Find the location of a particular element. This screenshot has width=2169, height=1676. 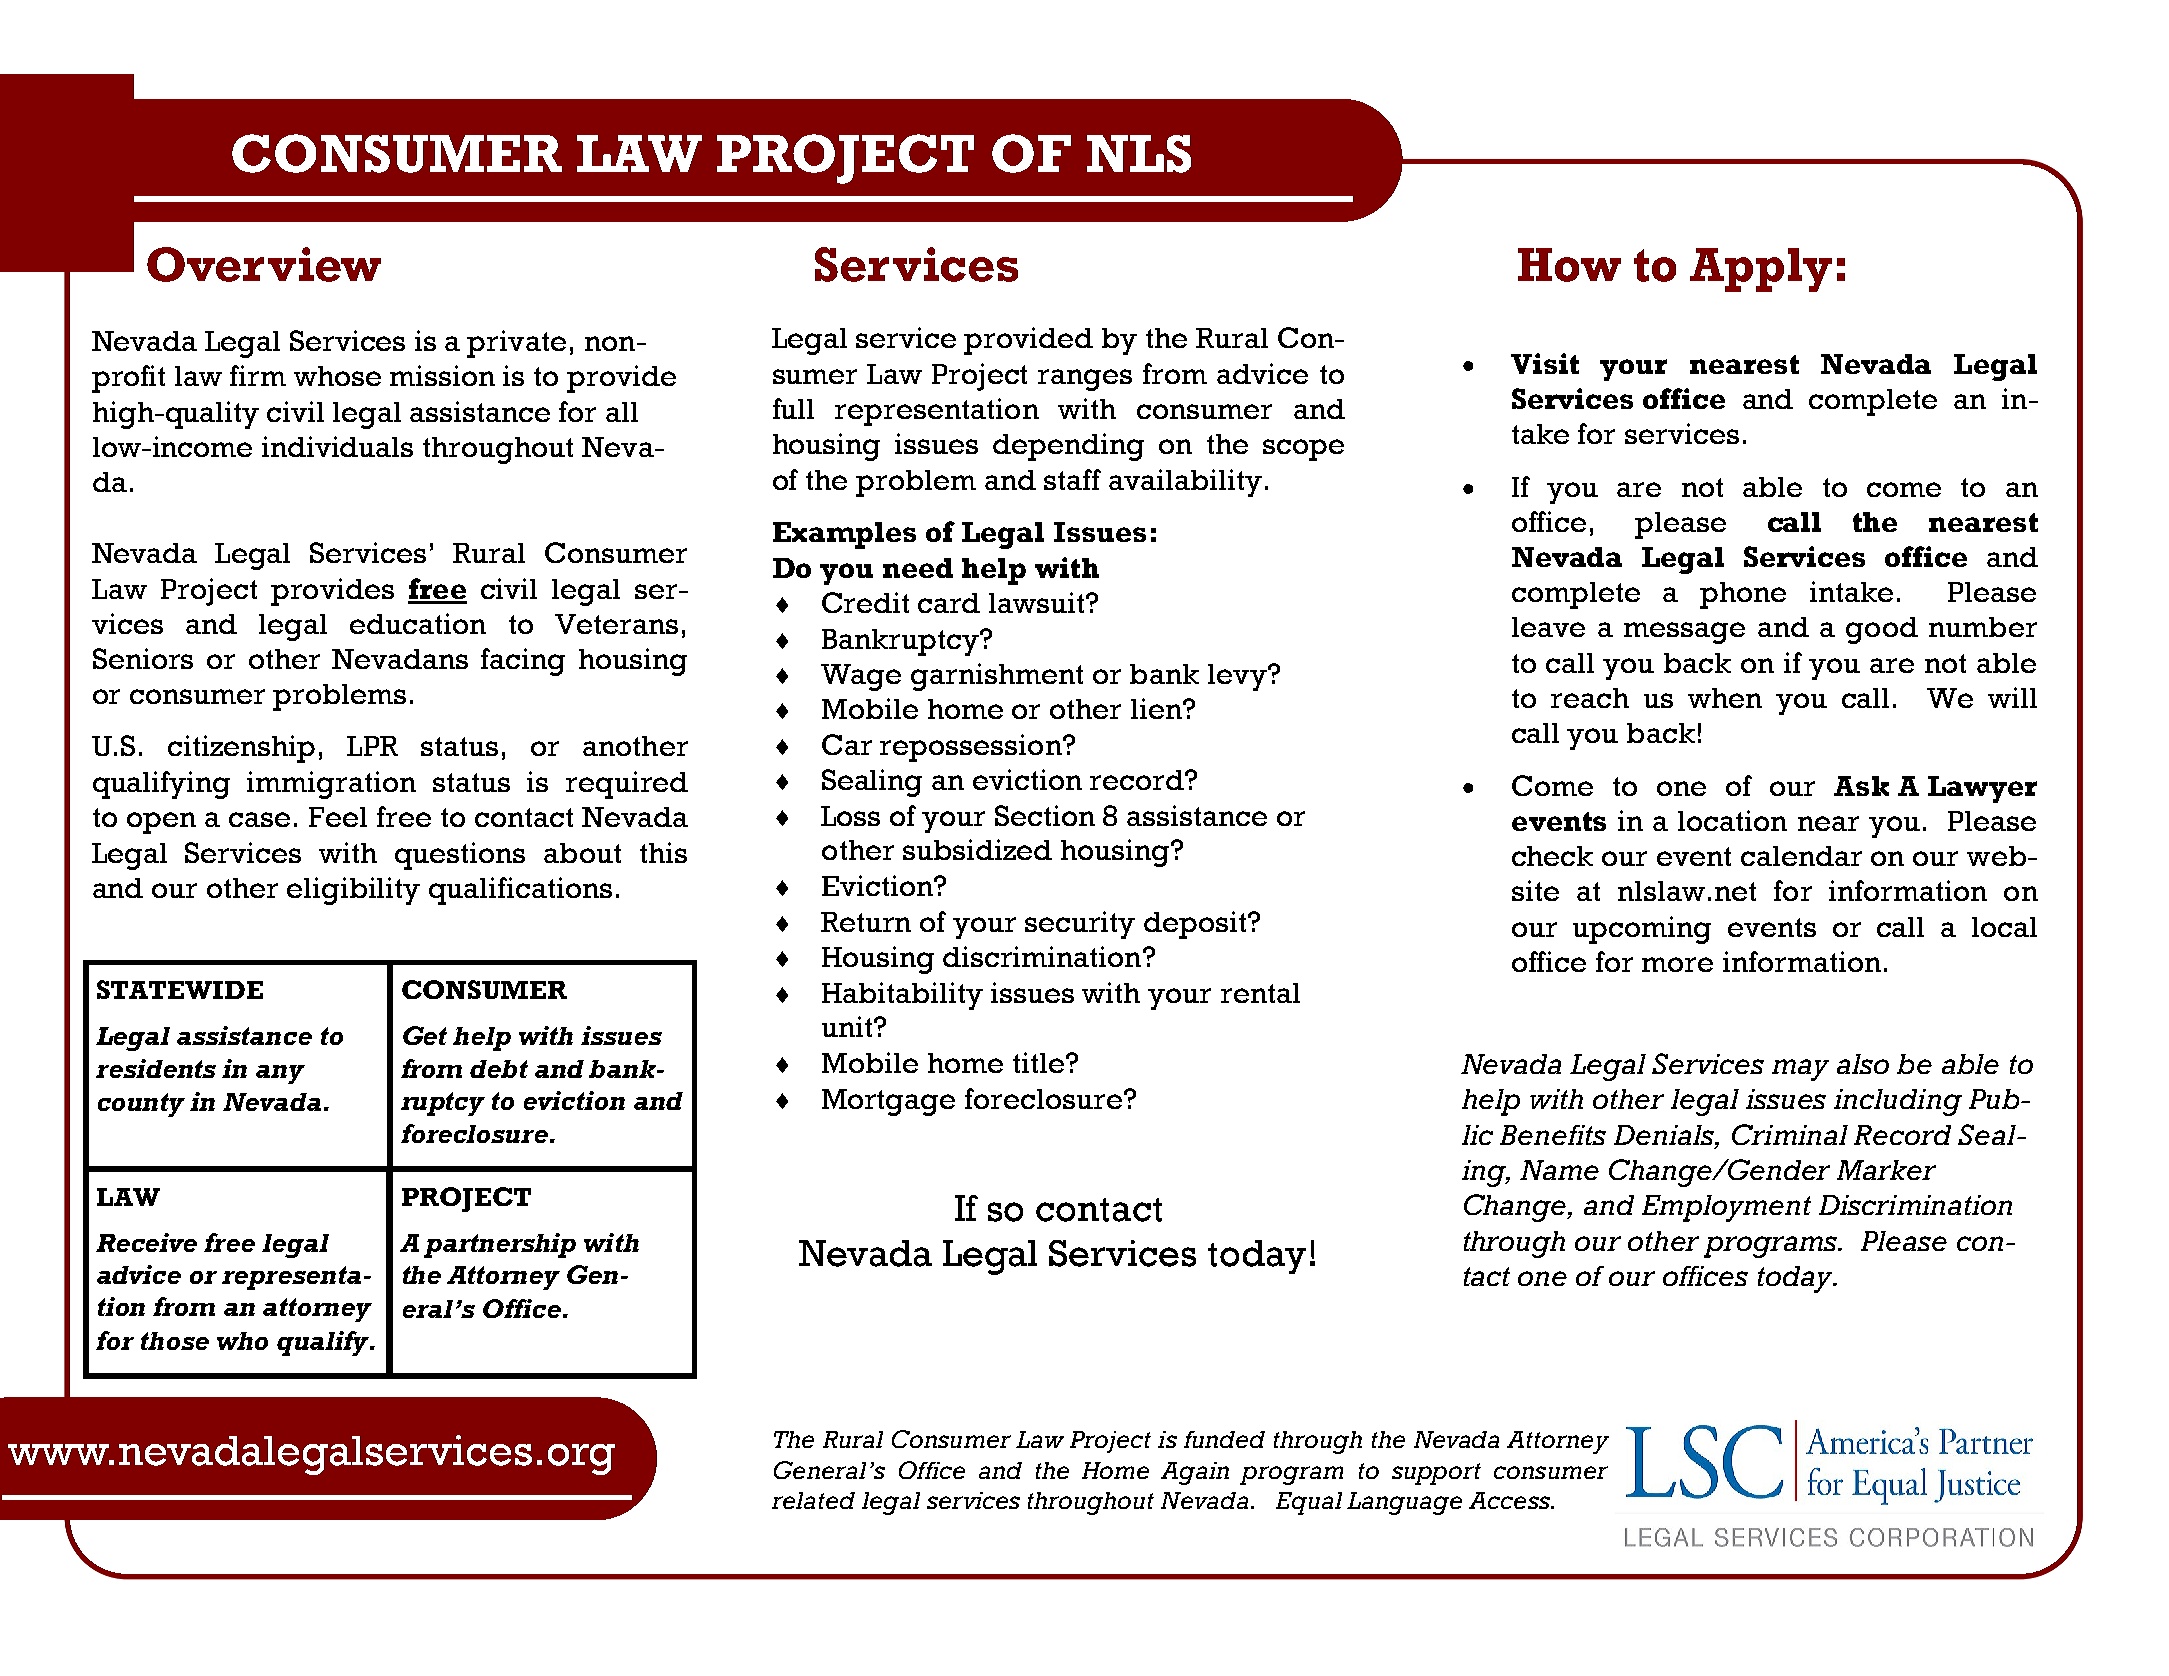

Apply is located at coordinates (1761, 270).
